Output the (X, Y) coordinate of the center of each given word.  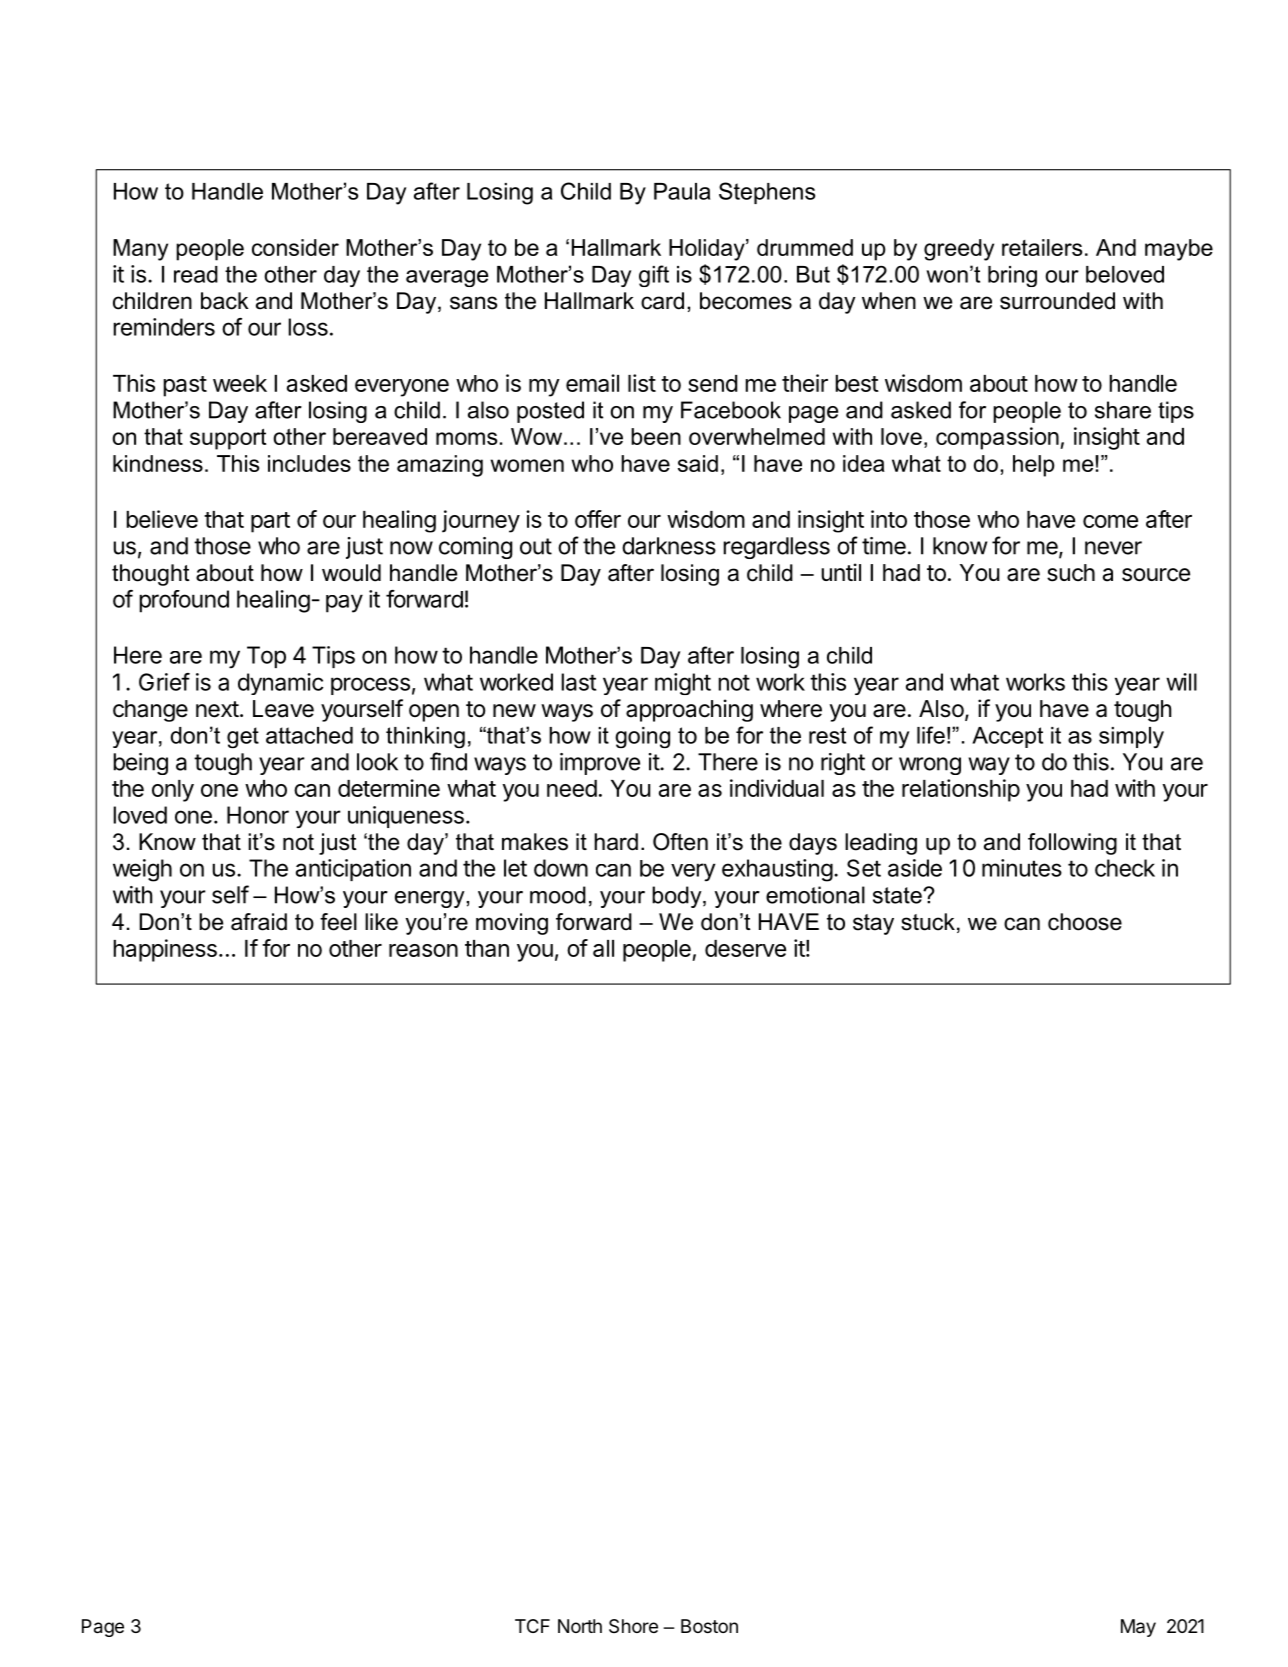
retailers (1042, 247)
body (678, 897)
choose (1085, 922)
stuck (928, 922)
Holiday (708, 250)
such (1071, 573)
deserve (745, 948)
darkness (669, 546)
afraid (259, 922)
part (270, 522)
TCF (532, 1626)
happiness (165, 950)
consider (295, 247)
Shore (633, 1626)
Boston (709, 1626)
